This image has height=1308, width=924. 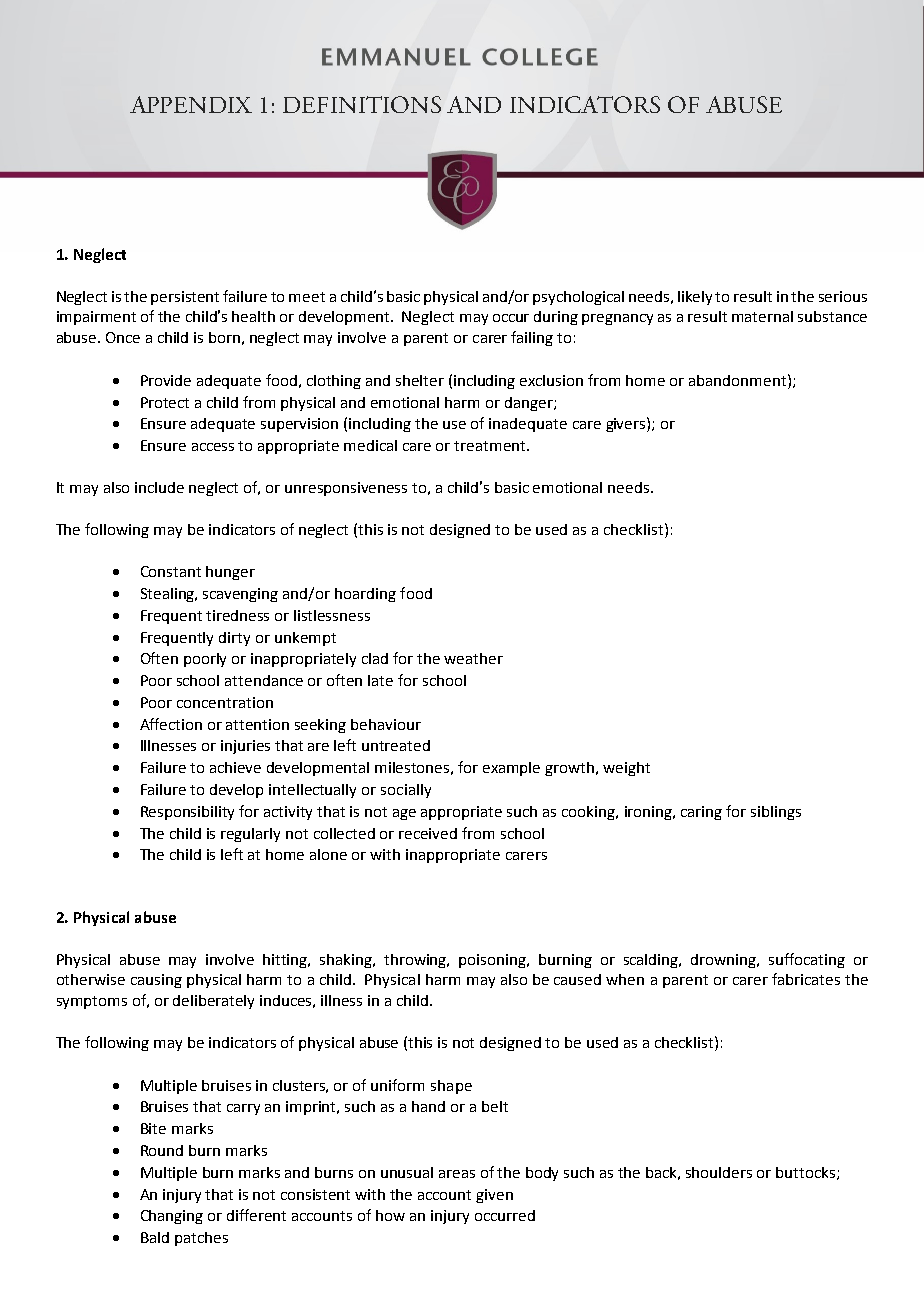 I want to click on abandonment, so click(x=739, y=380).
